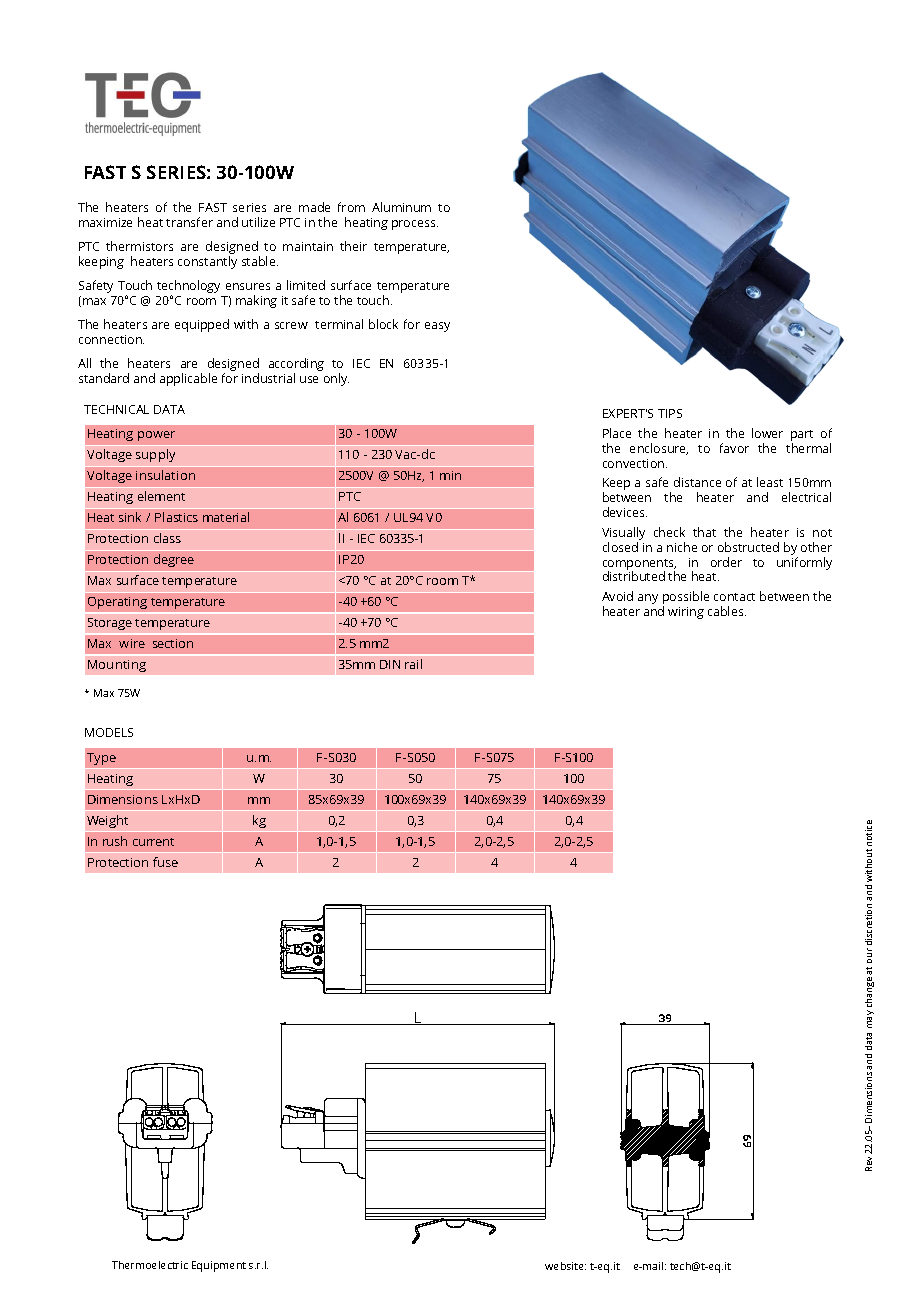 Image resolution: width=924 pixels, height=1308 pixels. Describe the element at coordinates (150, 1265) in the screenshot. I see `Thermoelectric` at that location.
